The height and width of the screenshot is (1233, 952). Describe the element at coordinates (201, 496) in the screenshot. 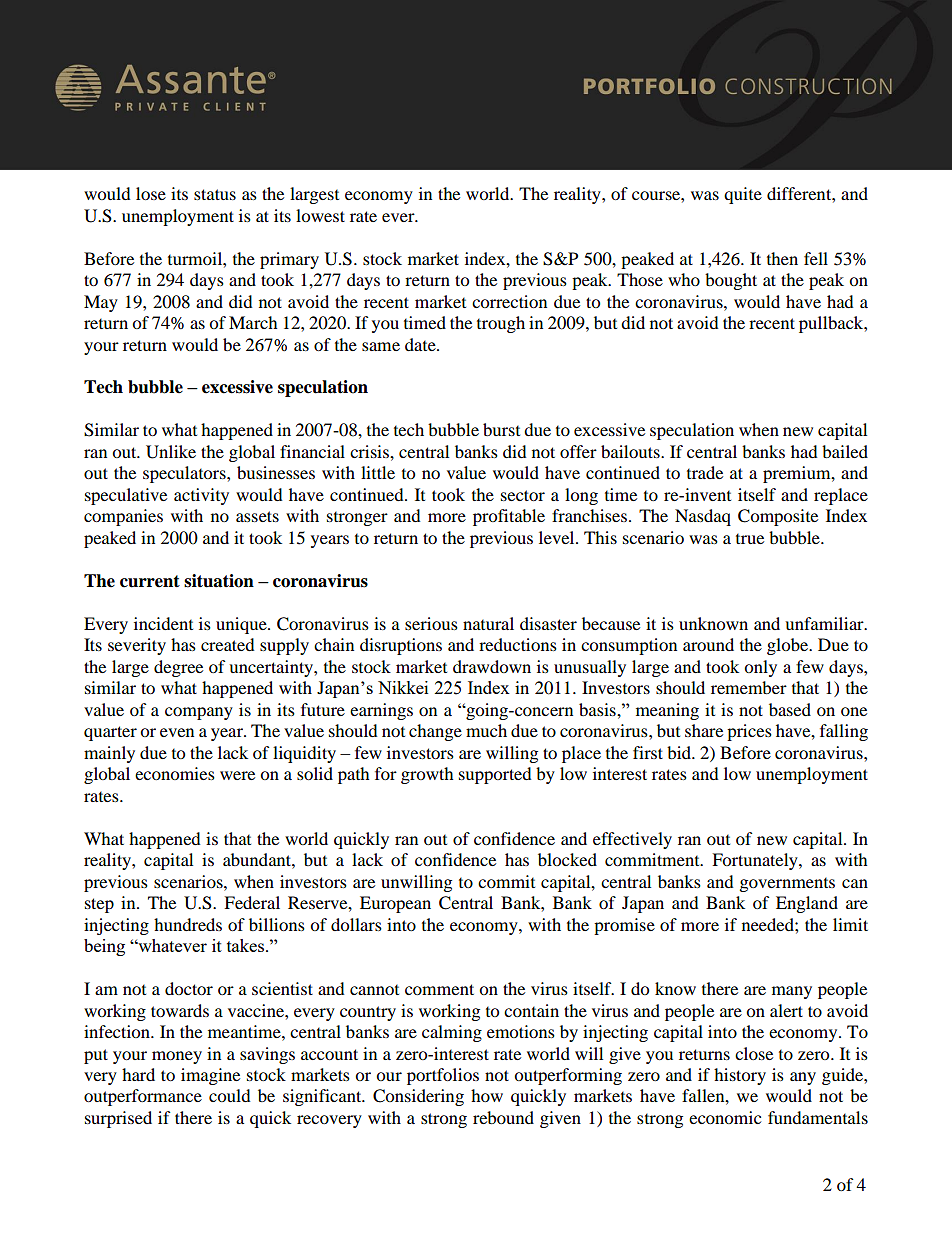

I see `activity` at that location.
